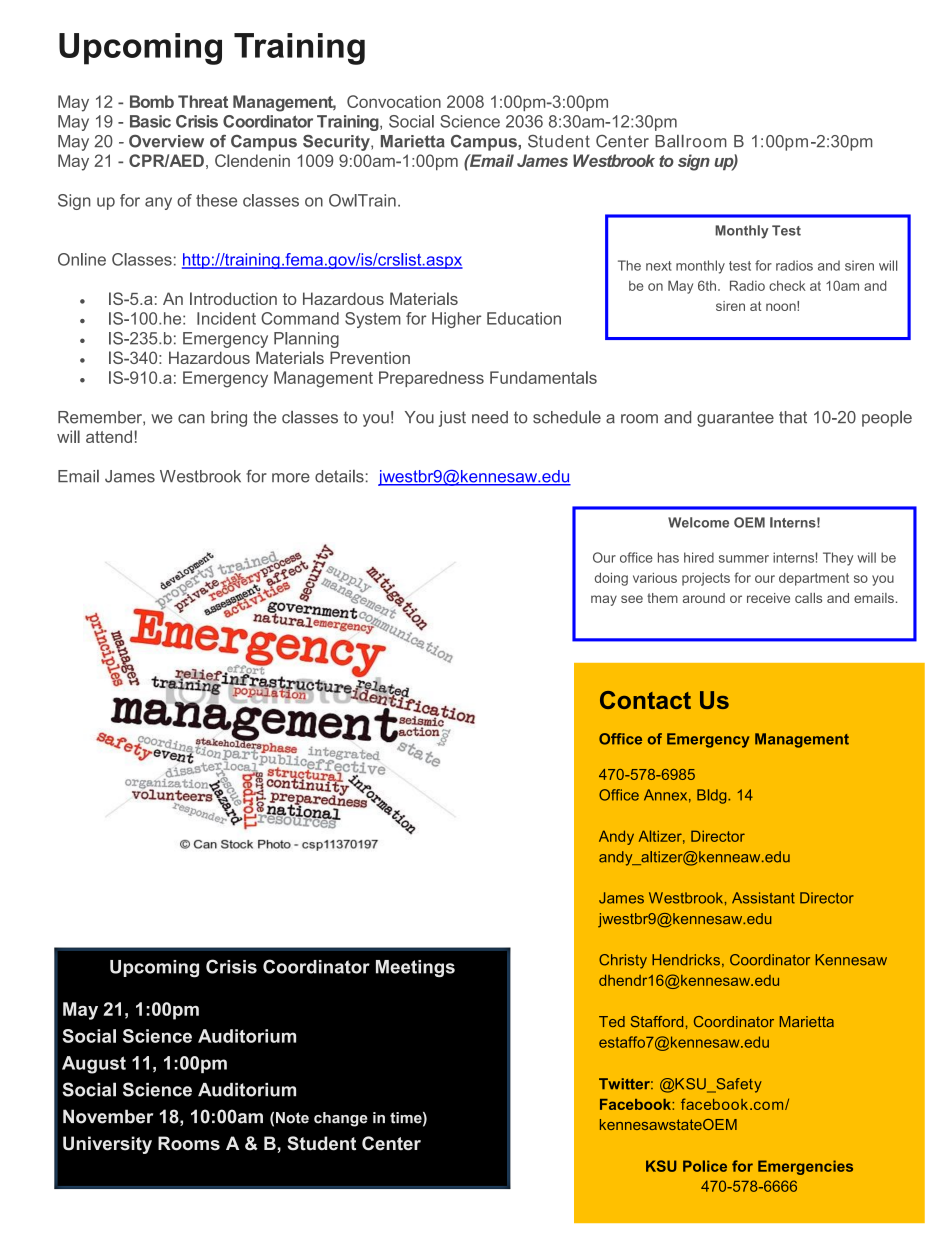 The image size is (952, 1233). Describe the element at coordinates (394, 101) in the image. I see `Convocation` at that location.
